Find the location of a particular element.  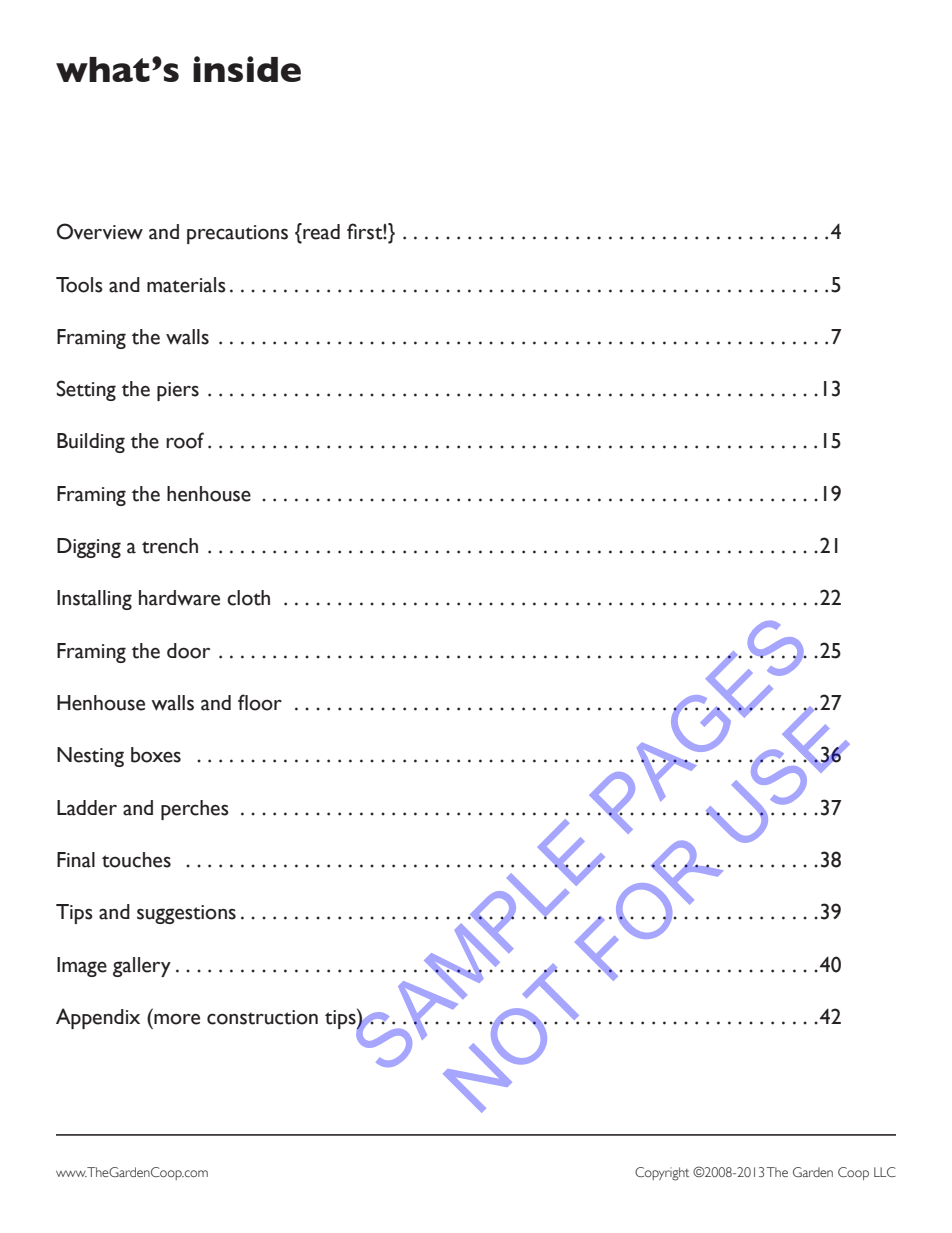

floor is located at coordinates (260, 702).
